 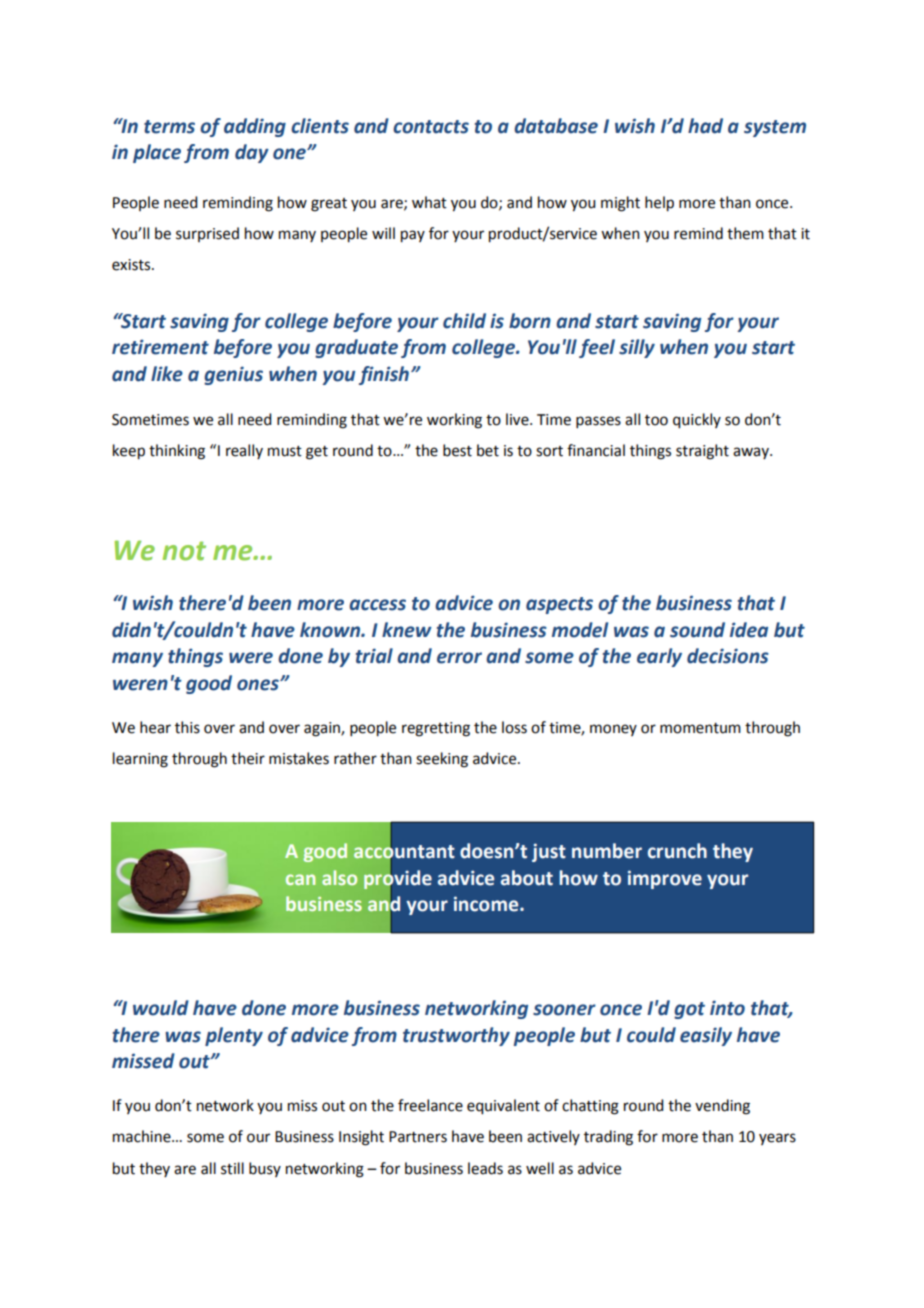 I want to click on vending, so click(x=722, y=1107).
